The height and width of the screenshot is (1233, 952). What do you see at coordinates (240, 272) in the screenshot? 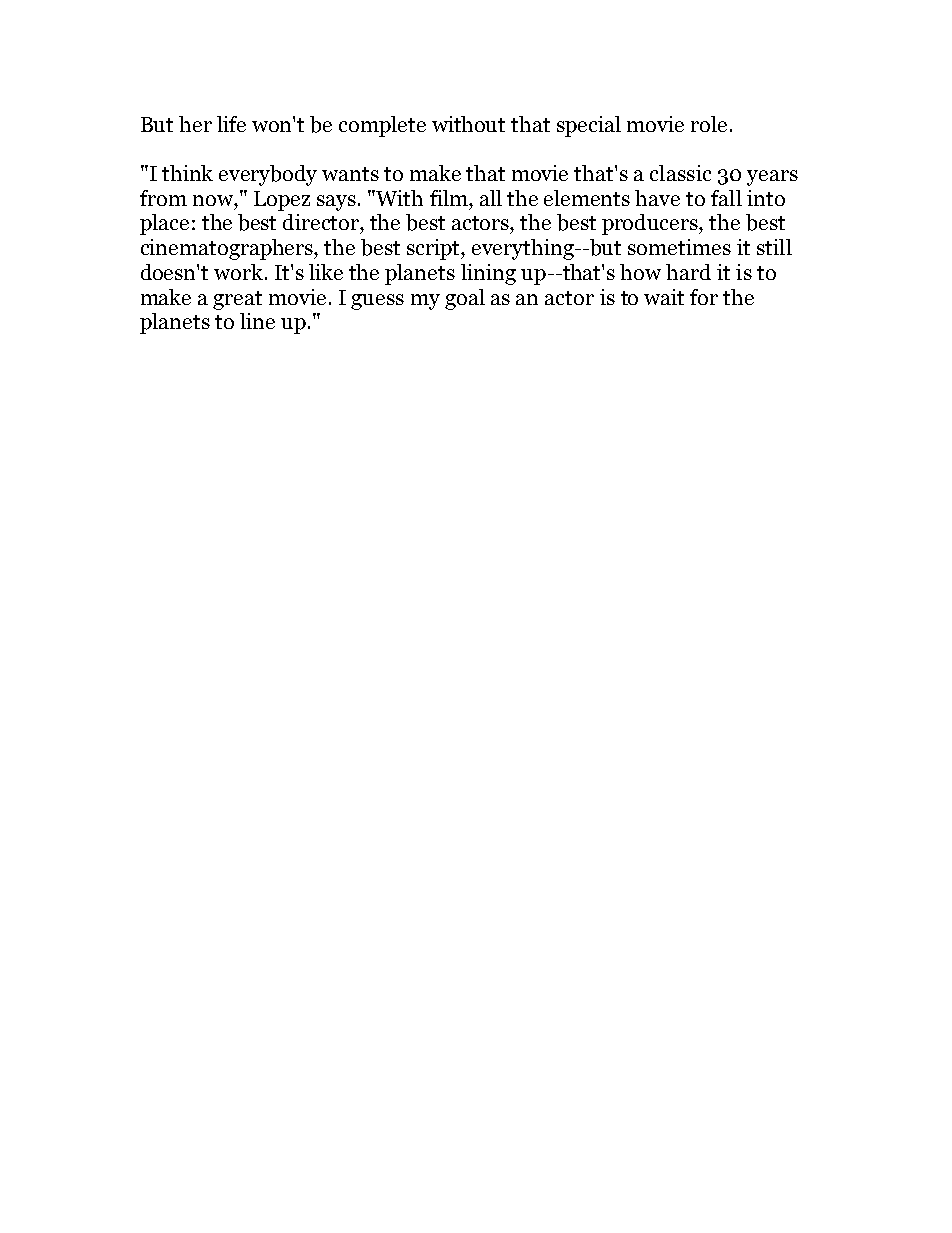
I see `work` at bounding box center [240, 272].
